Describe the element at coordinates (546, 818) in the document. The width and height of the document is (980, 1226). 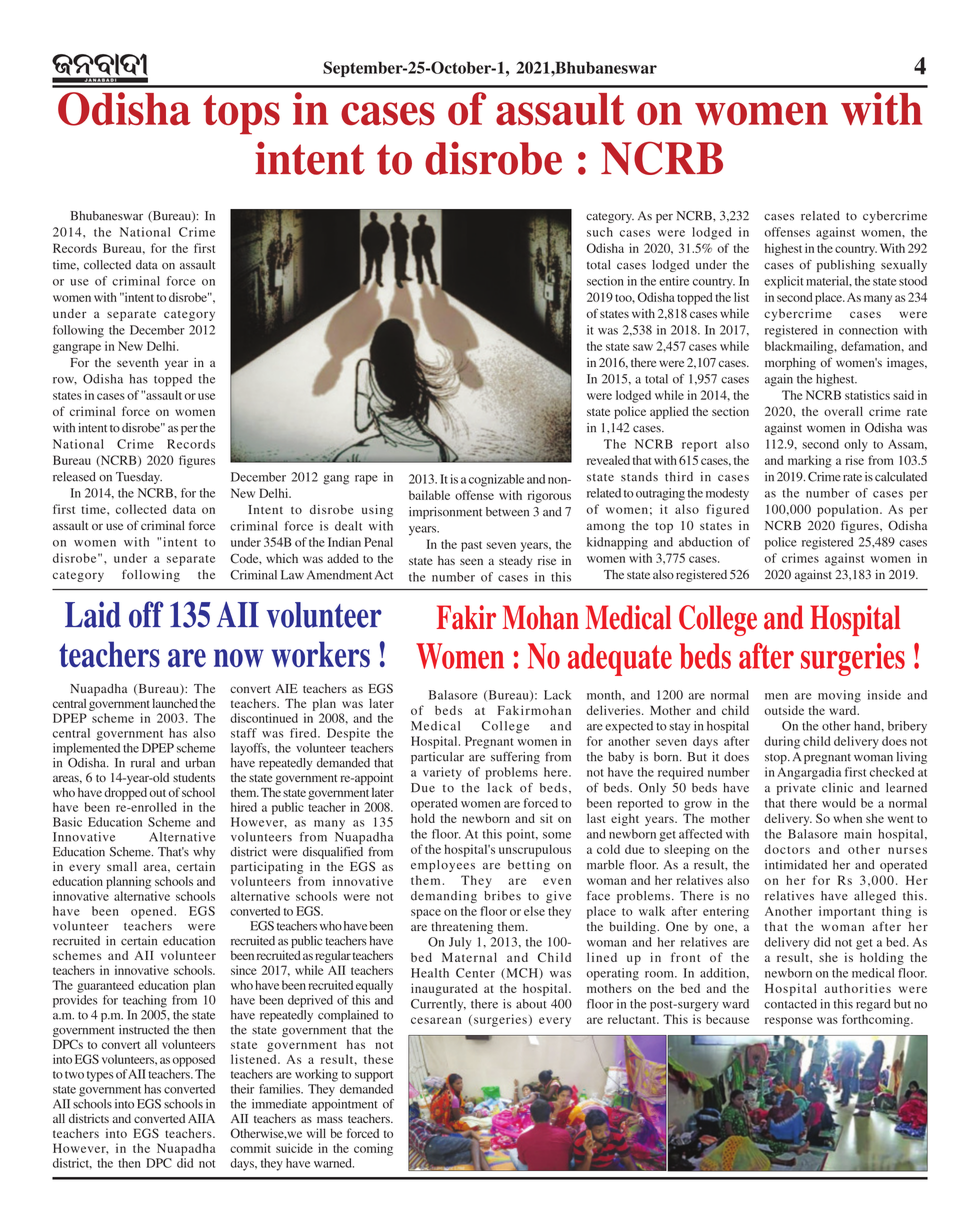
I see `sit` at that location.
